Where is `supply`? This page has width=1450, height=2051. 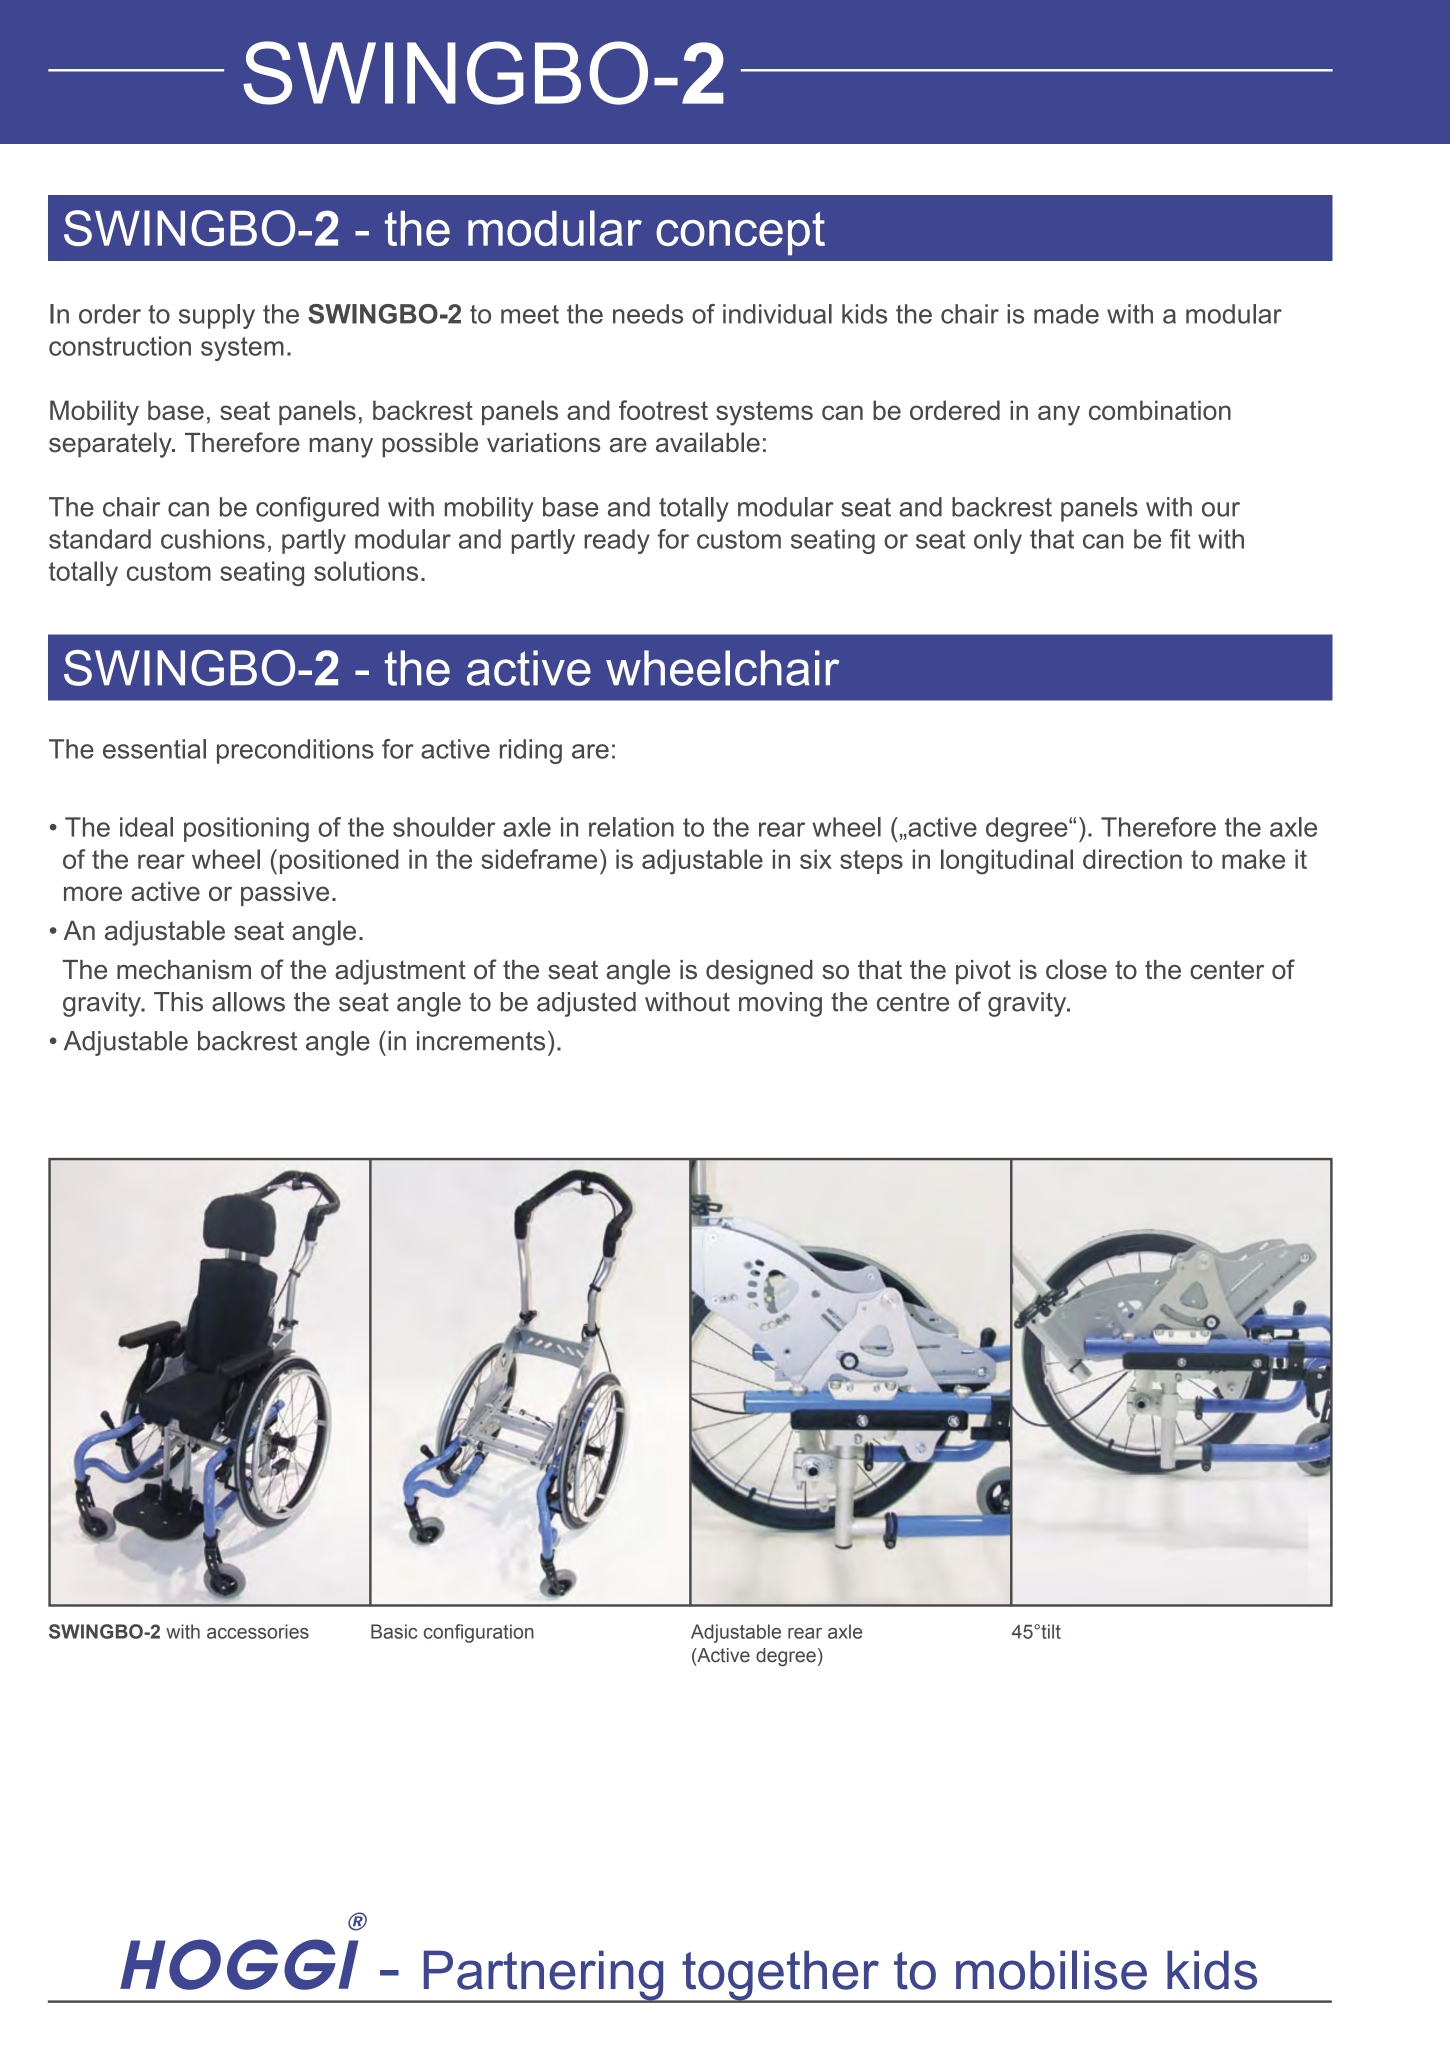
supply is located at coordinates (217, 316).
